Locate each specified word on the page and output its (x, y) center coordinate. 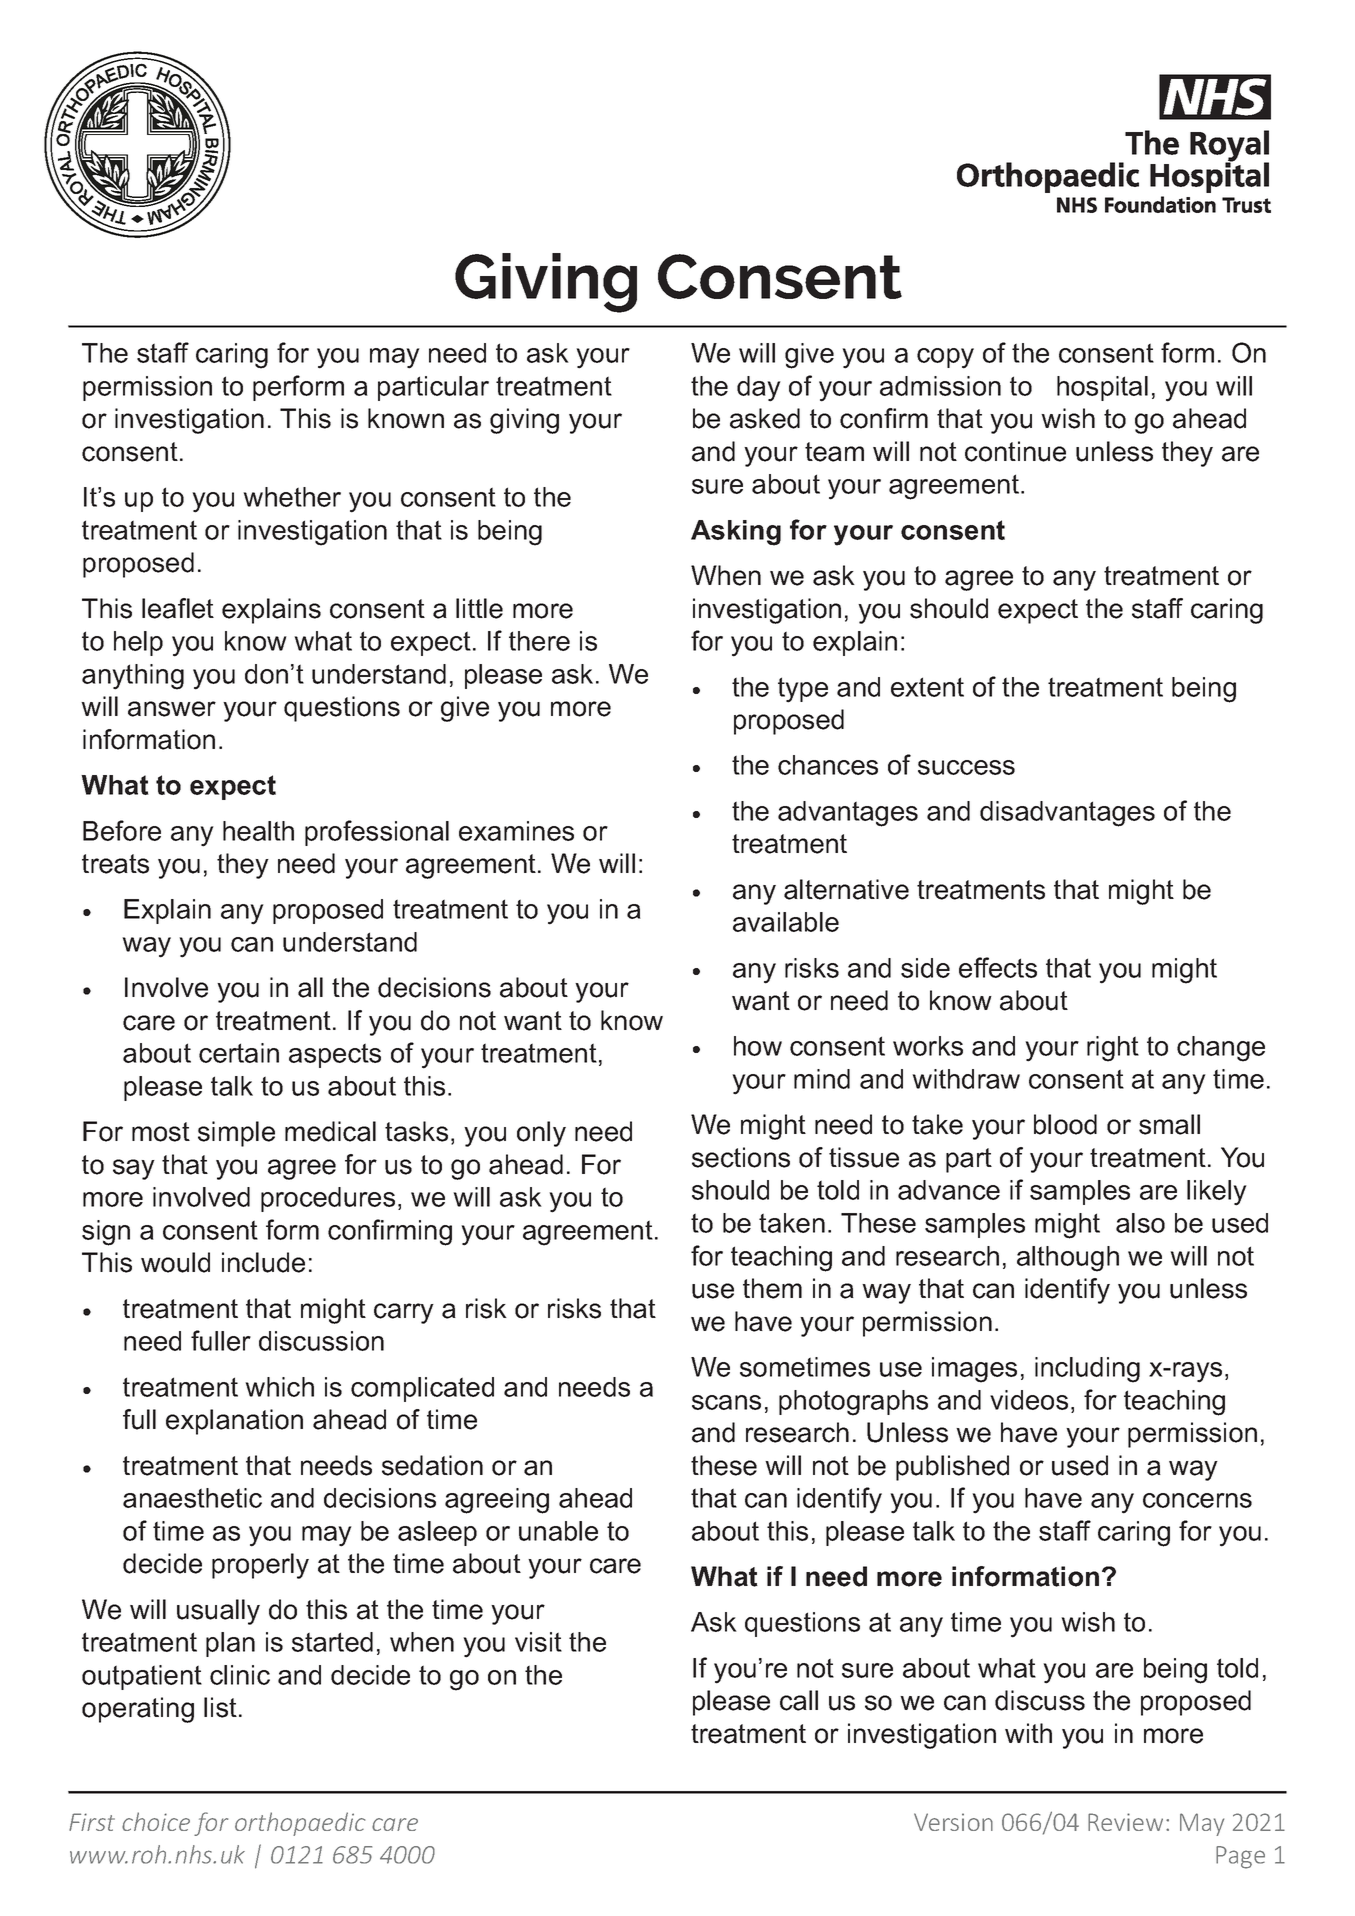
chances (828, 765)
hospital (1102, 388)
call (799, 1700)
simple (236, 1134)
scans (726, 1402)
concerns (1197, 1500)
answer (172, 709)
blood (1065, 1124)
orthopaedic (300, 1824)
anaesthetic (192, 1498)
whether (292, 497)
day (759, 389)
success (966, 767)
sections (741, 1157)
